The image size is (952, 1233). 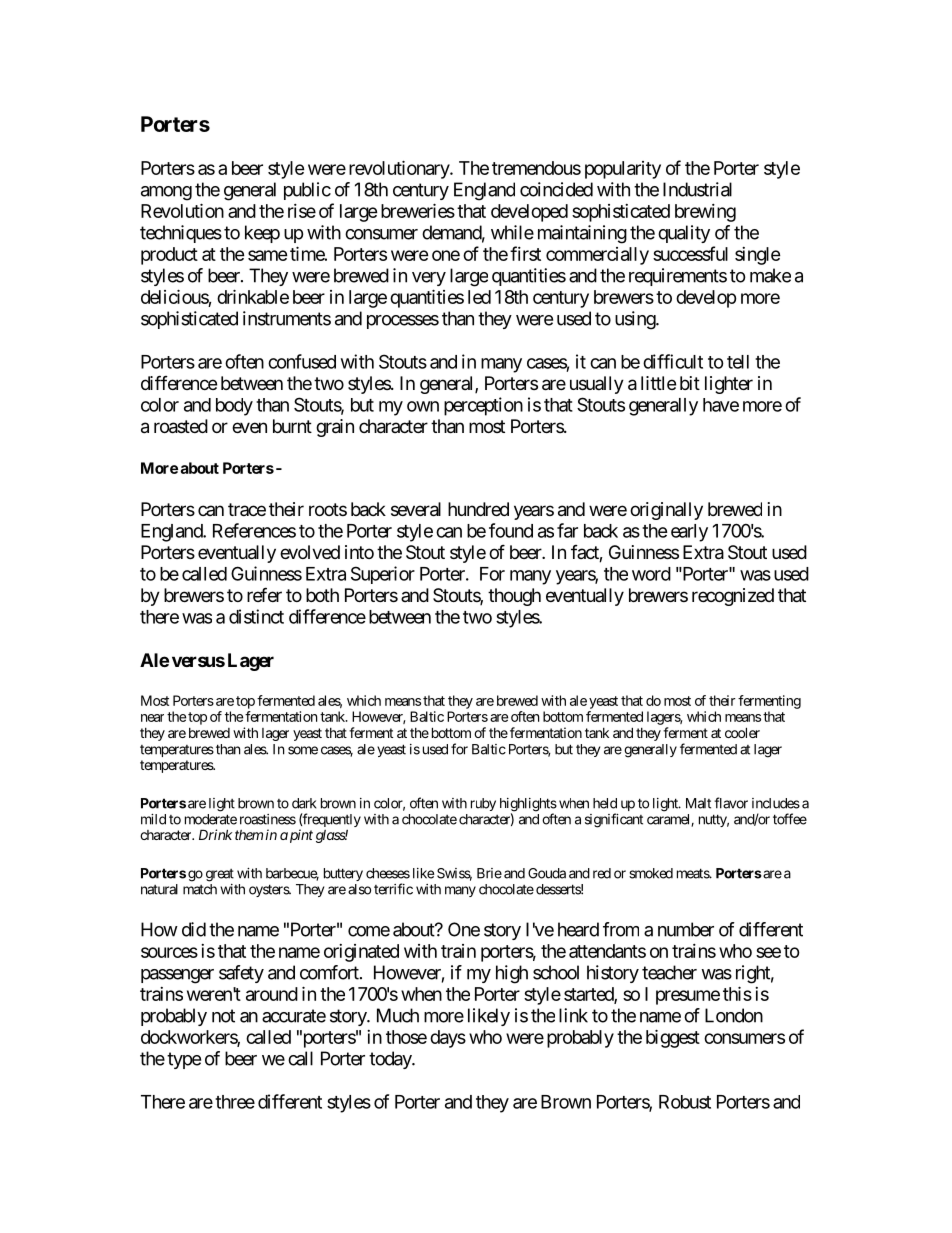 I want to click on three, so click(x=235, y=1102).
